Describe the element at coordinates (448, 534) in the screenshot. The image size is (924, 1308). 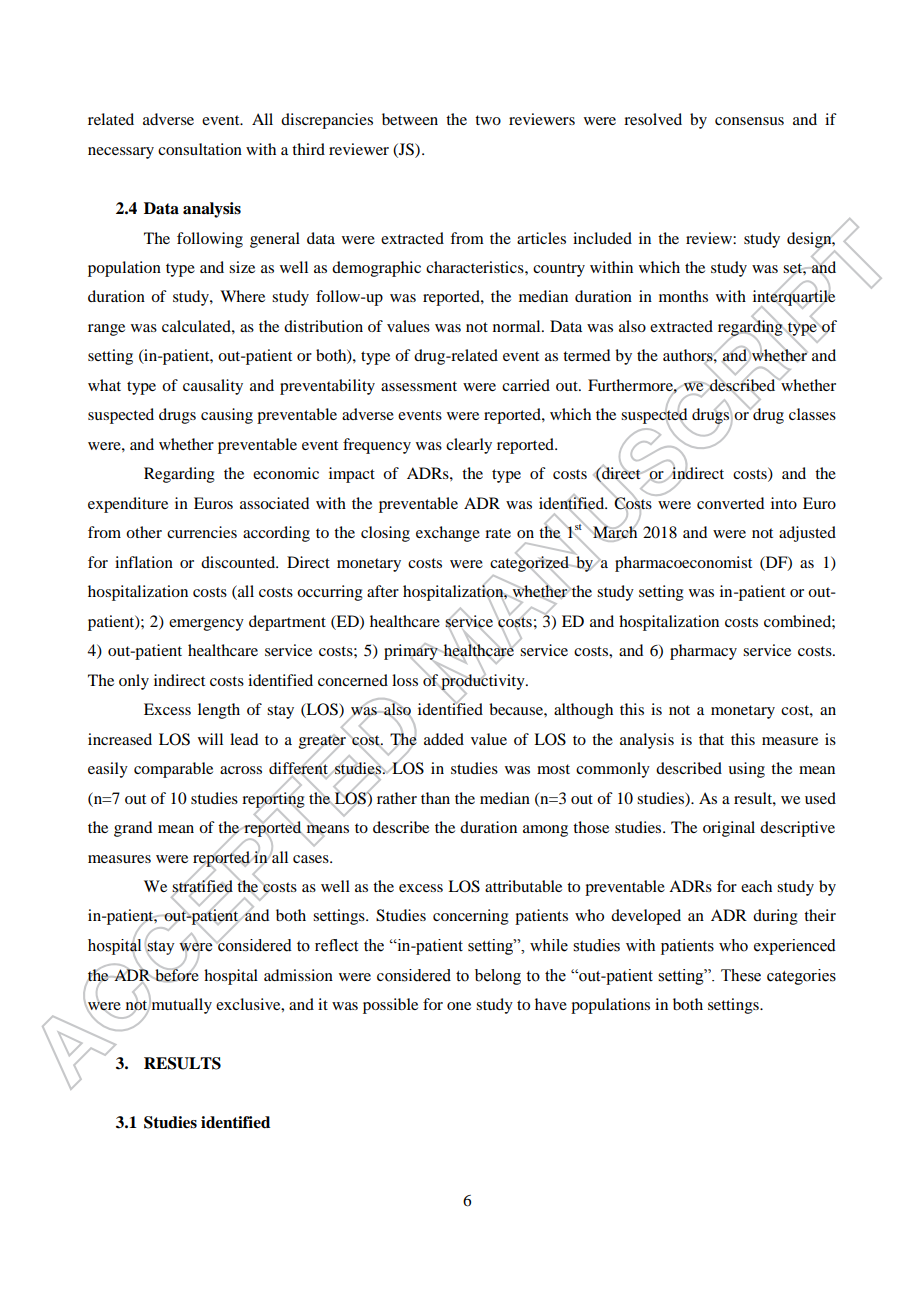
I see `exchange` at that location.
